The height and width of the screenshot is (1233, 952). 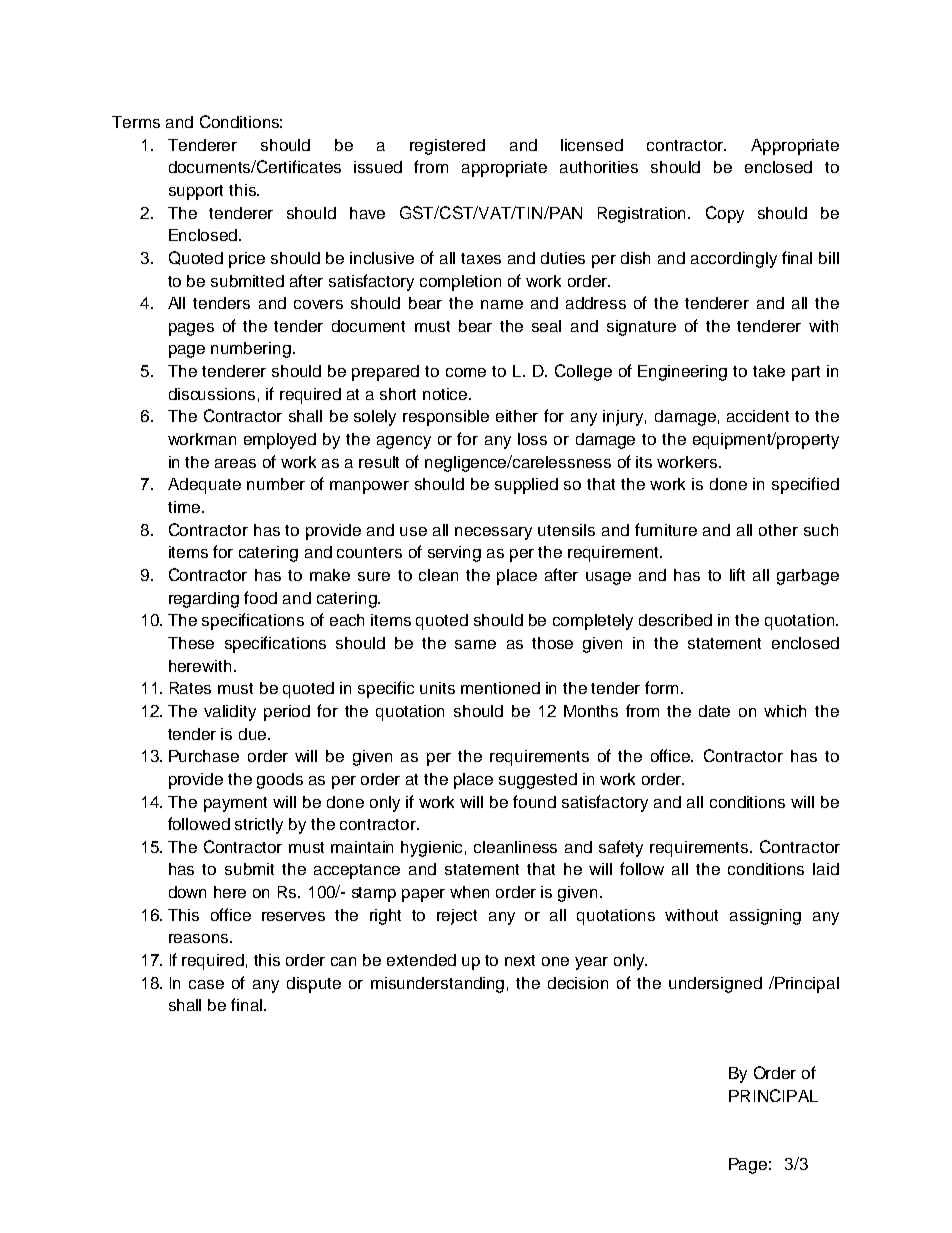 What do you see at coordinates (725, 214) in the screenshot?
I see `Copy` at bounding box center [725, 214].
